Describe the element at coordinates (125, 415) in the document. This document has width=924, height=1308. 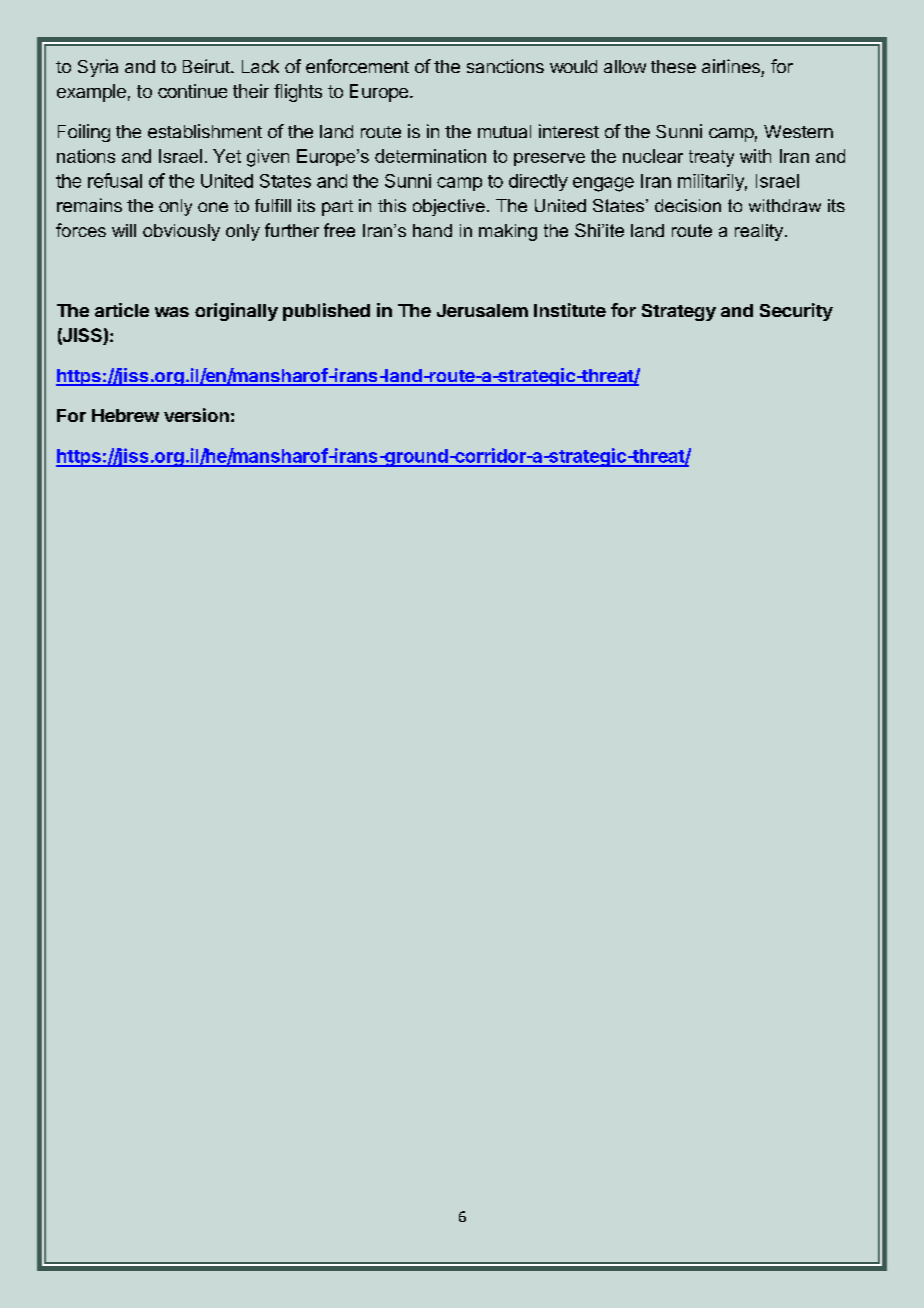
I see `Hebrew` at that location.
